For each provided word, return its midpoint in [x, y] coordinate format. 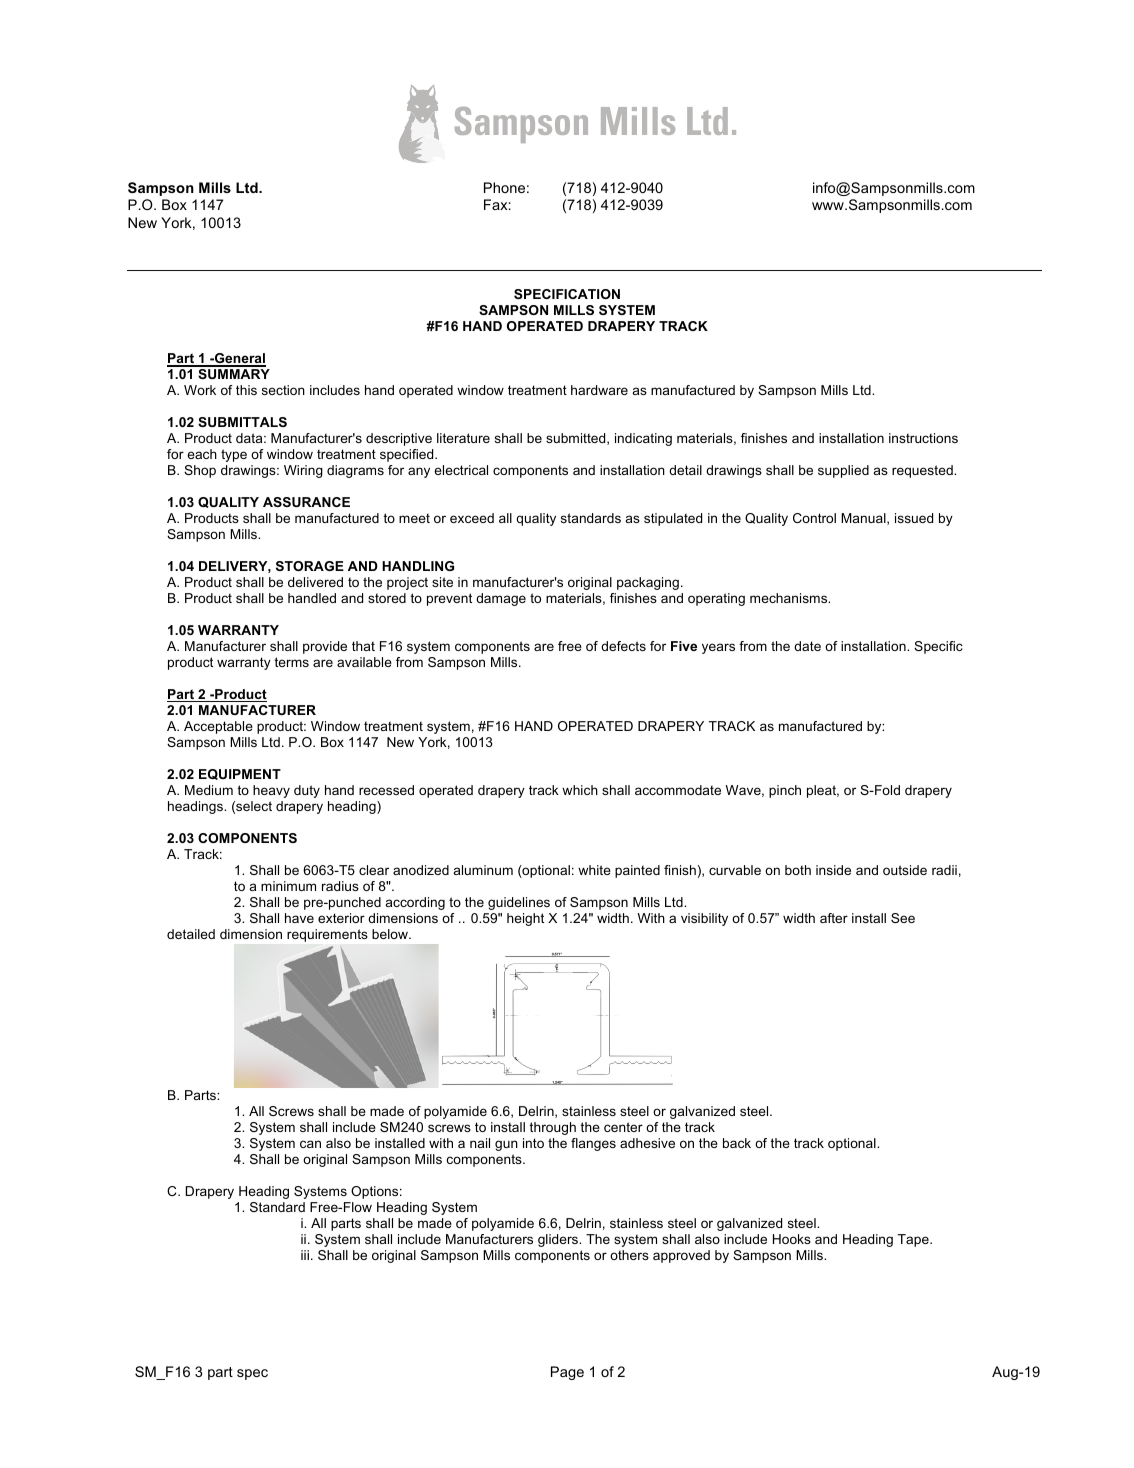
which [580, 790]
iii [305, 1255]
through [552, 1128]
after [834, 918]
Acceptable [218, 727]
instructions [923, 438]
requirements [327, 935]
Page [567, 1373]
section [283, 390]
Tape [914, 1240]
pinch [785, 791]
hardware [599, 390]
